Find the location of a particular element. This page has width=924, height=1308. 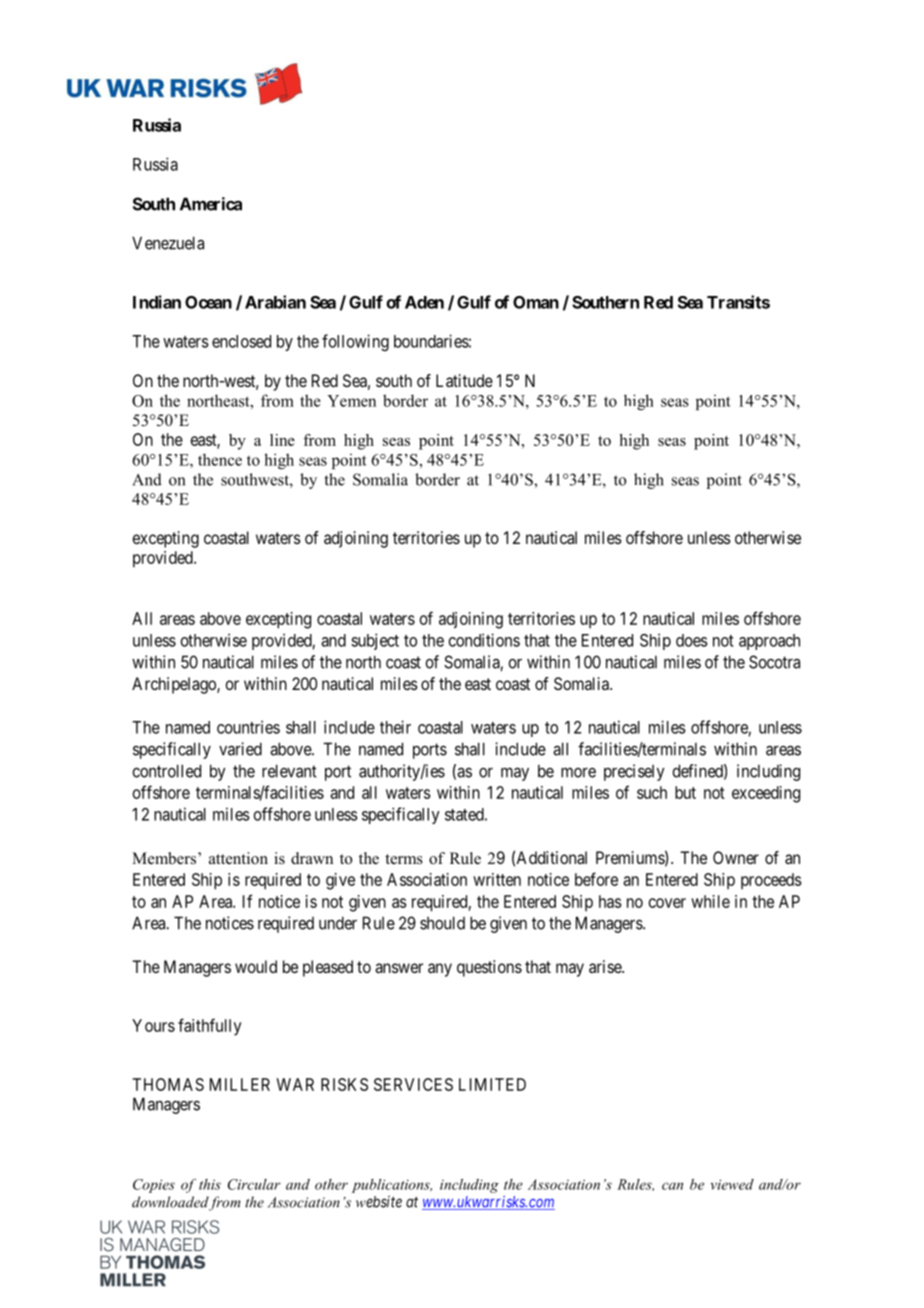

countries is located at coordinates (248, 727).
